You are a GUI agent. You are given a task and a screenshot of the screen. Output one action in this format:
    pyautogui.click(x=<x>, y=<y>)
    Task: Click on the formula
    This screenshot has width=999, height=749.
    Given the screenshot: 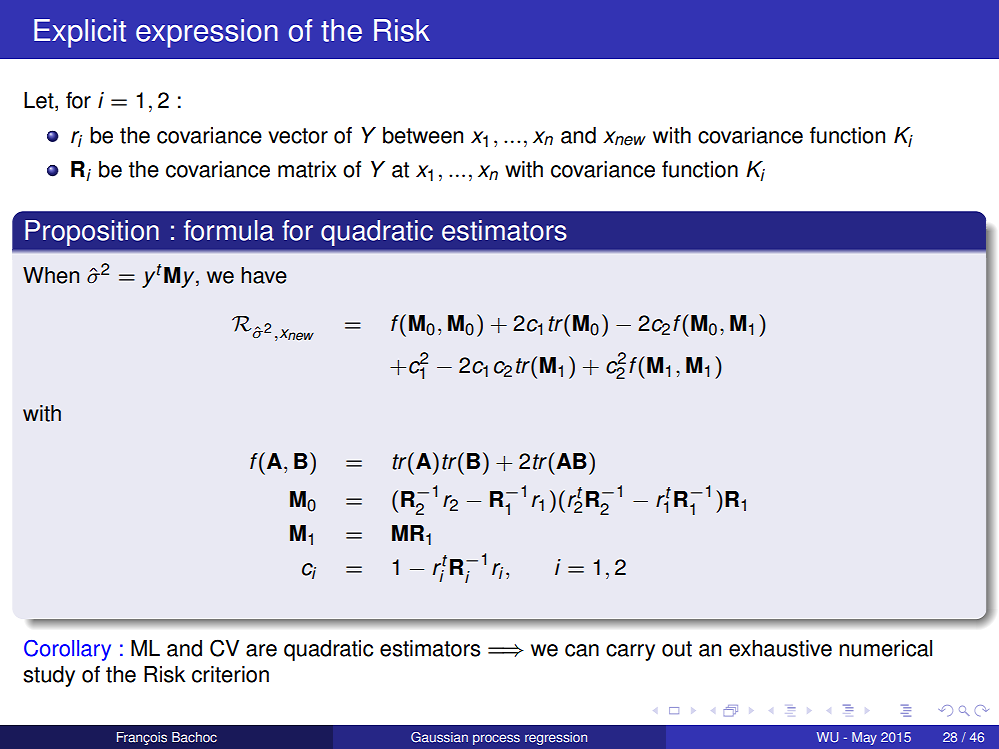 What is the action you would take?
    pyautogui.click(x=229, y=230)
